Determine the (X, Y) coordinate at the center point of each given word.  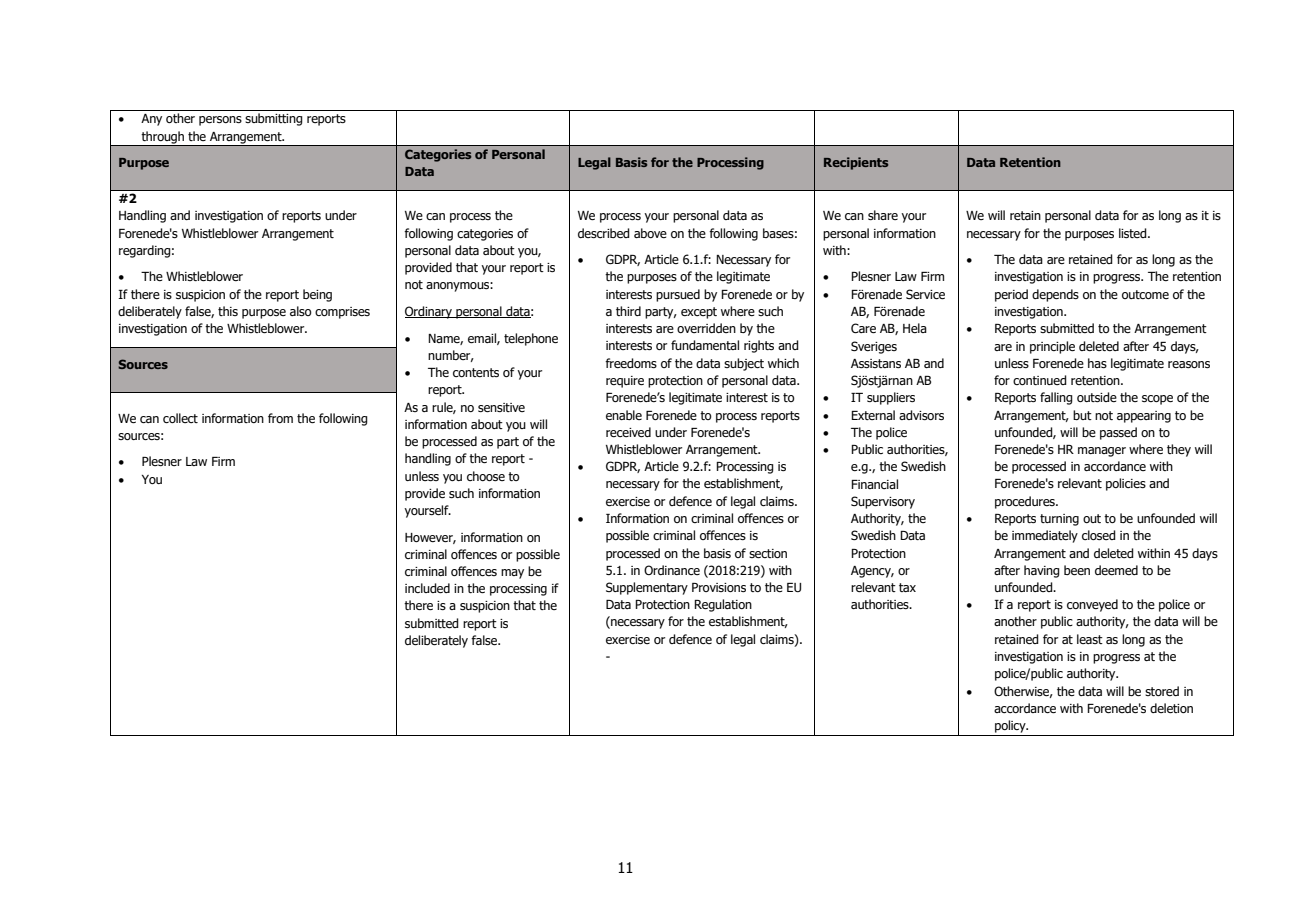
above (650, 233)
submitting (274, 119)
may (512, 574)
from (280, 418)
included (427, 588)
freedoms (631, 363)
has (1097, 363)
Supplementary (647, 588)
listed (1134, 233)
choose (486, 476)
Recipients (856, 163)
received (628, 432)
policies (1126, 484)
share (883, 215)
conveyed (1092, 605)
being (317, 295)
